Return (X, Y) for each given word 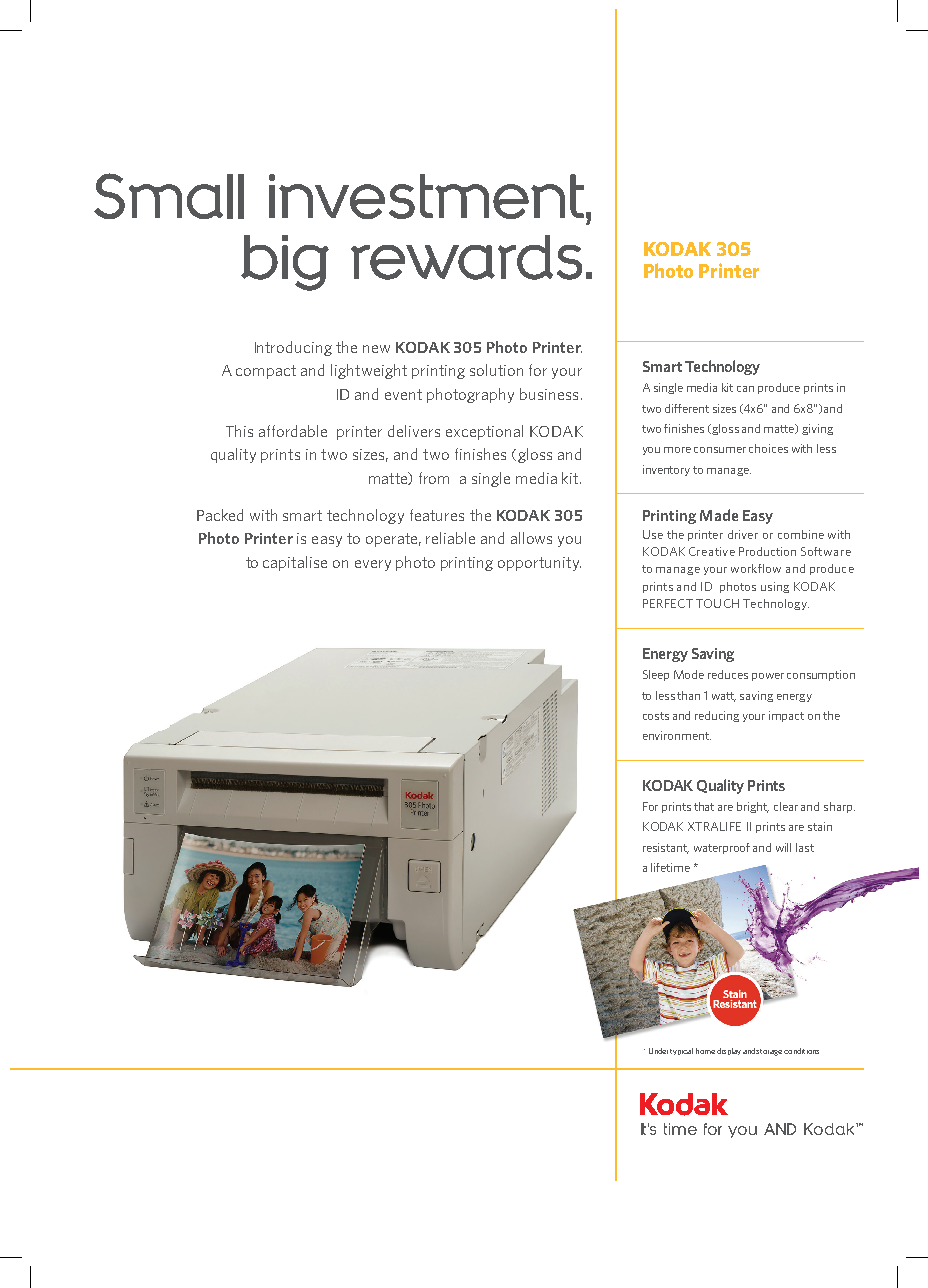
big (285, 263)
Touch (717, 603)
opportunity (539, 564)
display (729, 1051)
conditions (801, 1051)
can (745, 389)
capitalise (295, 563)
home (705, 1051)
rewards (466, 257)
